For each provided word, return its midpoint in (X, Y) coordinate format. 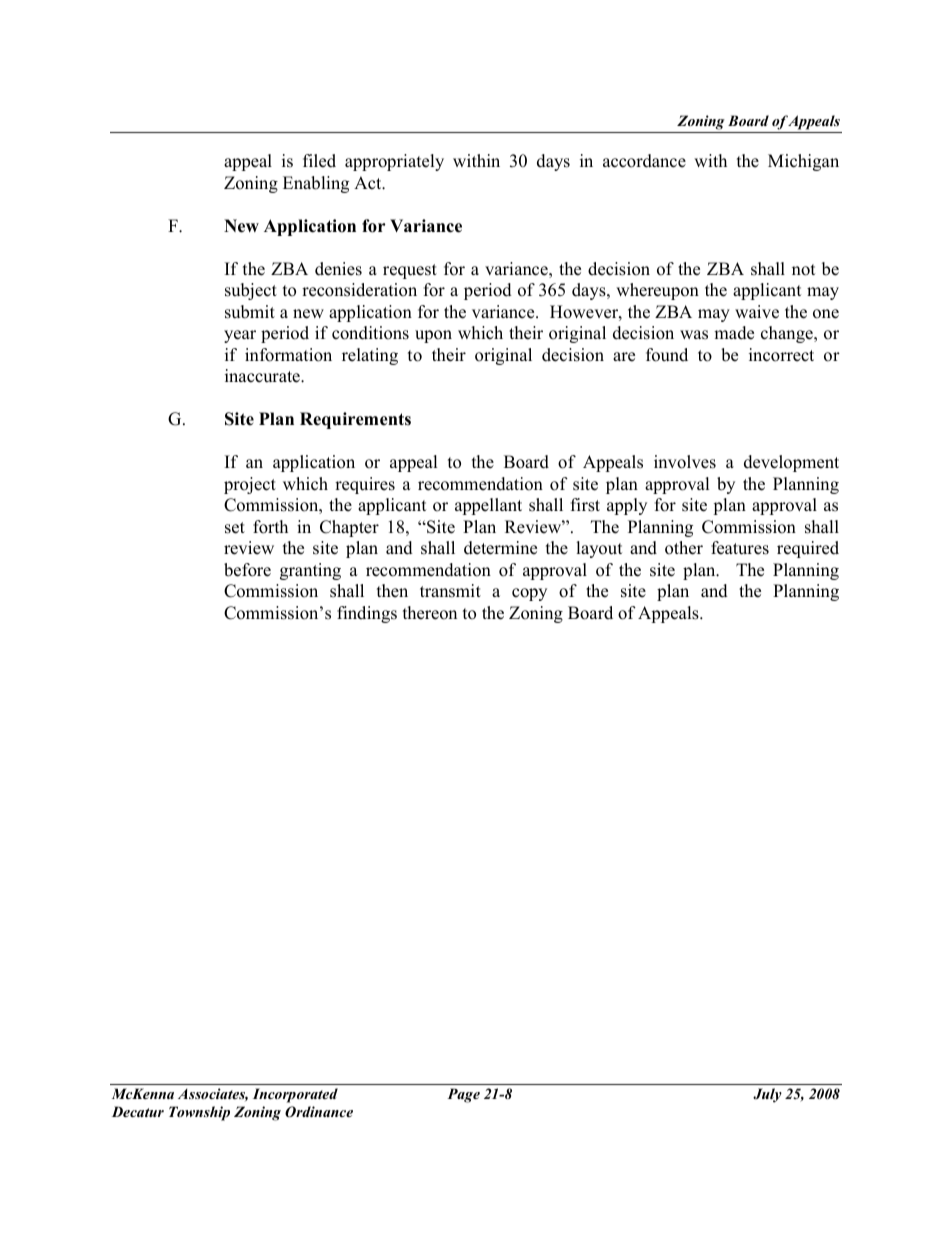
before (247, 570)
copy (529, 594)
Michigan (803, 162)
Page (463, 1095)
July (767, 1095)
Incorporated (295, 1095)
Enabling (316, 184)
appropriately (394, 162)
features (740, 548)
